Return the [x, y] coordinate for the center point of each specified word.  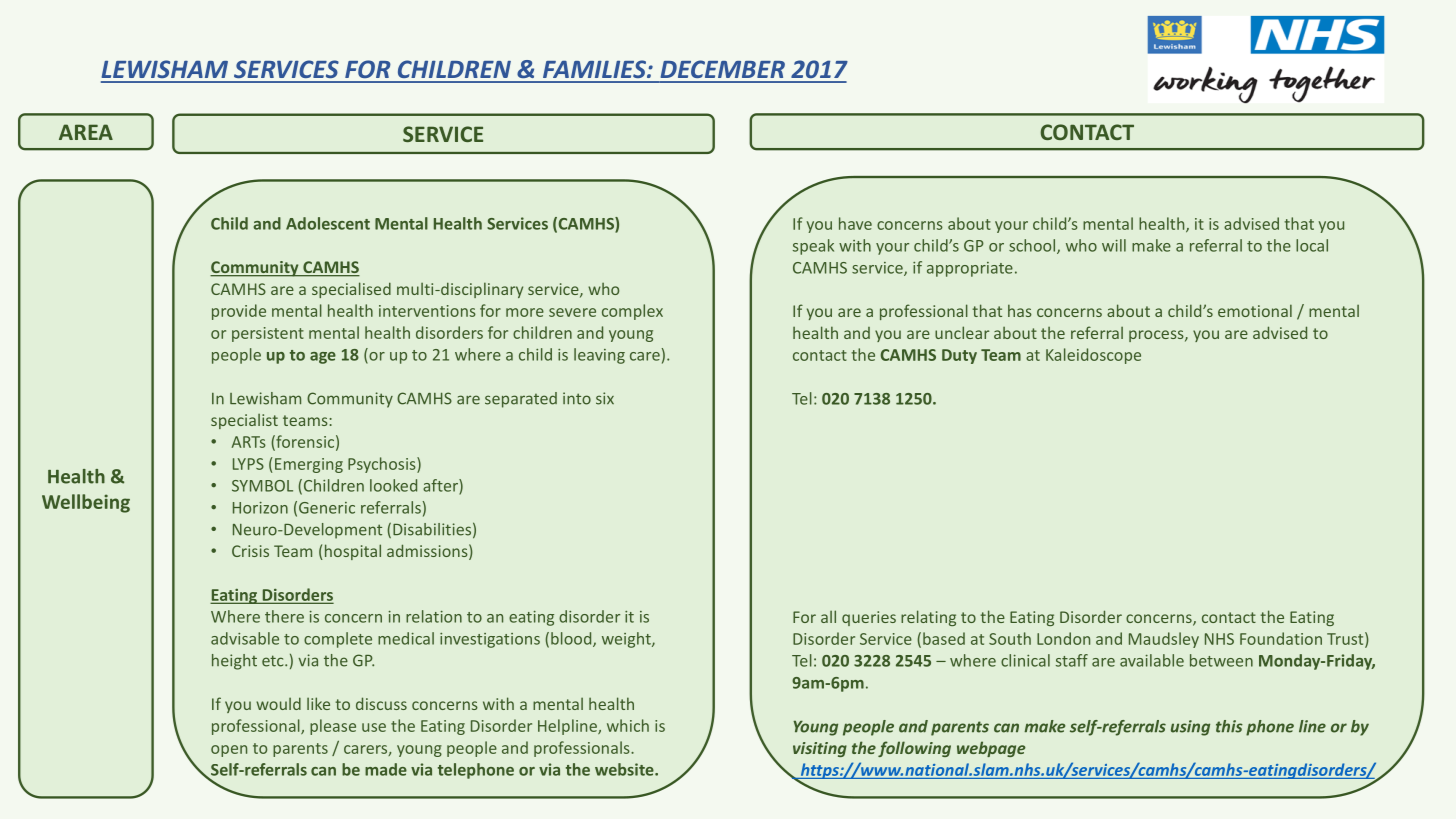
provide [239, 312]
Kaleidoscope [1093, 356]
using [1190, 728]
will [1114, 245]
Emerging [309, 465]
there [284, 616]
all [828, 616]
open [229, 751]
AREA [86, 132]
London [1063, 638]
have [855, 223]
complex [632, 312]
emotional [1255, 310]
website [625, 769]
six [605, 398]
